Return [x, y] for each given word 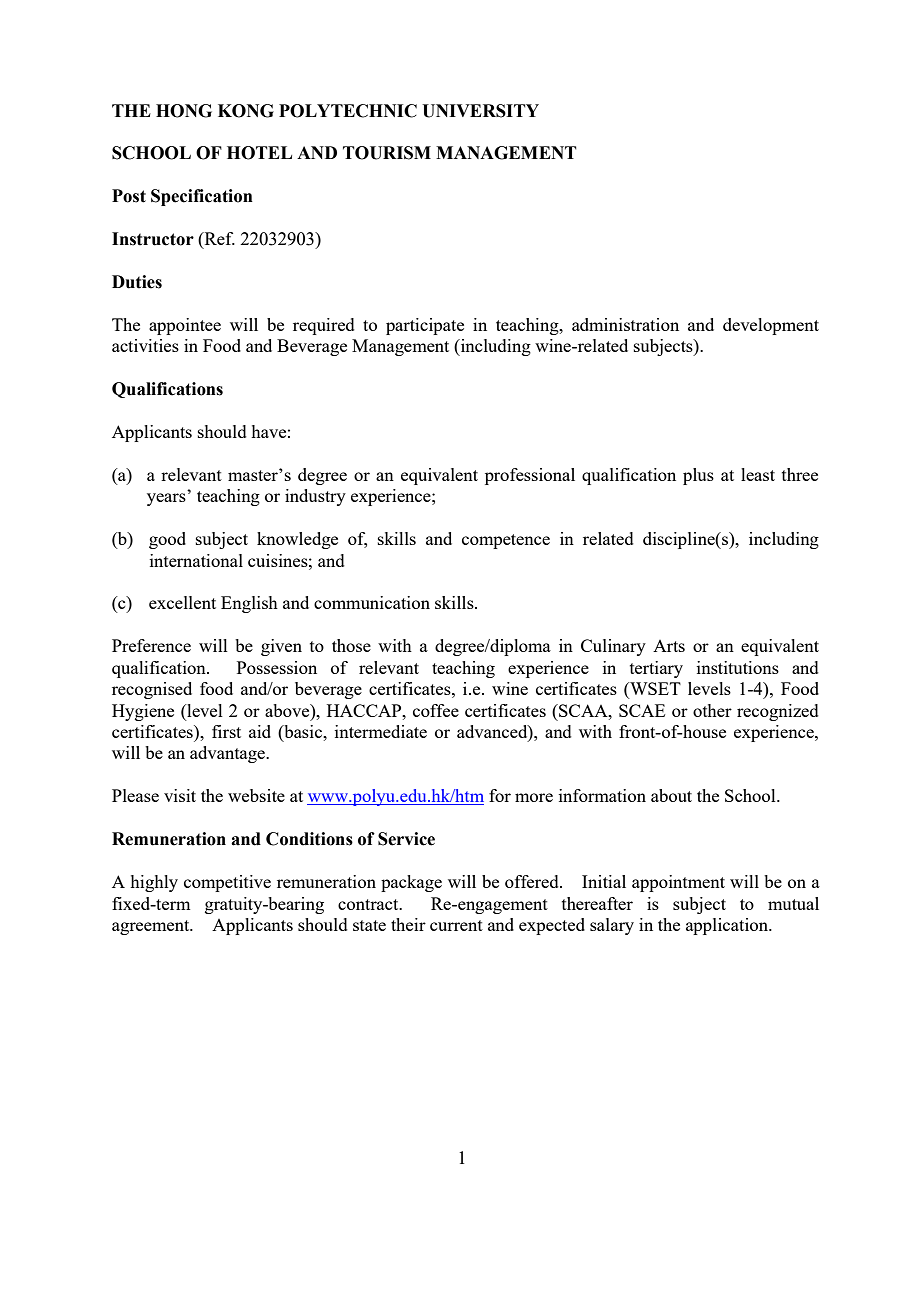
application [728, 926]
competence [506, 541]
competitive [227, 883]
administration [625, 324]
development [771, 326]
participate [425, 326]
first [226, 731]
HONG [184, 111]
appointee [185, 326]
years [166, 499]
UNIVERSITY [480, 111]
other [712, 710]
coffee [436, 710]
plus [698, 476]
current [456, 925]
